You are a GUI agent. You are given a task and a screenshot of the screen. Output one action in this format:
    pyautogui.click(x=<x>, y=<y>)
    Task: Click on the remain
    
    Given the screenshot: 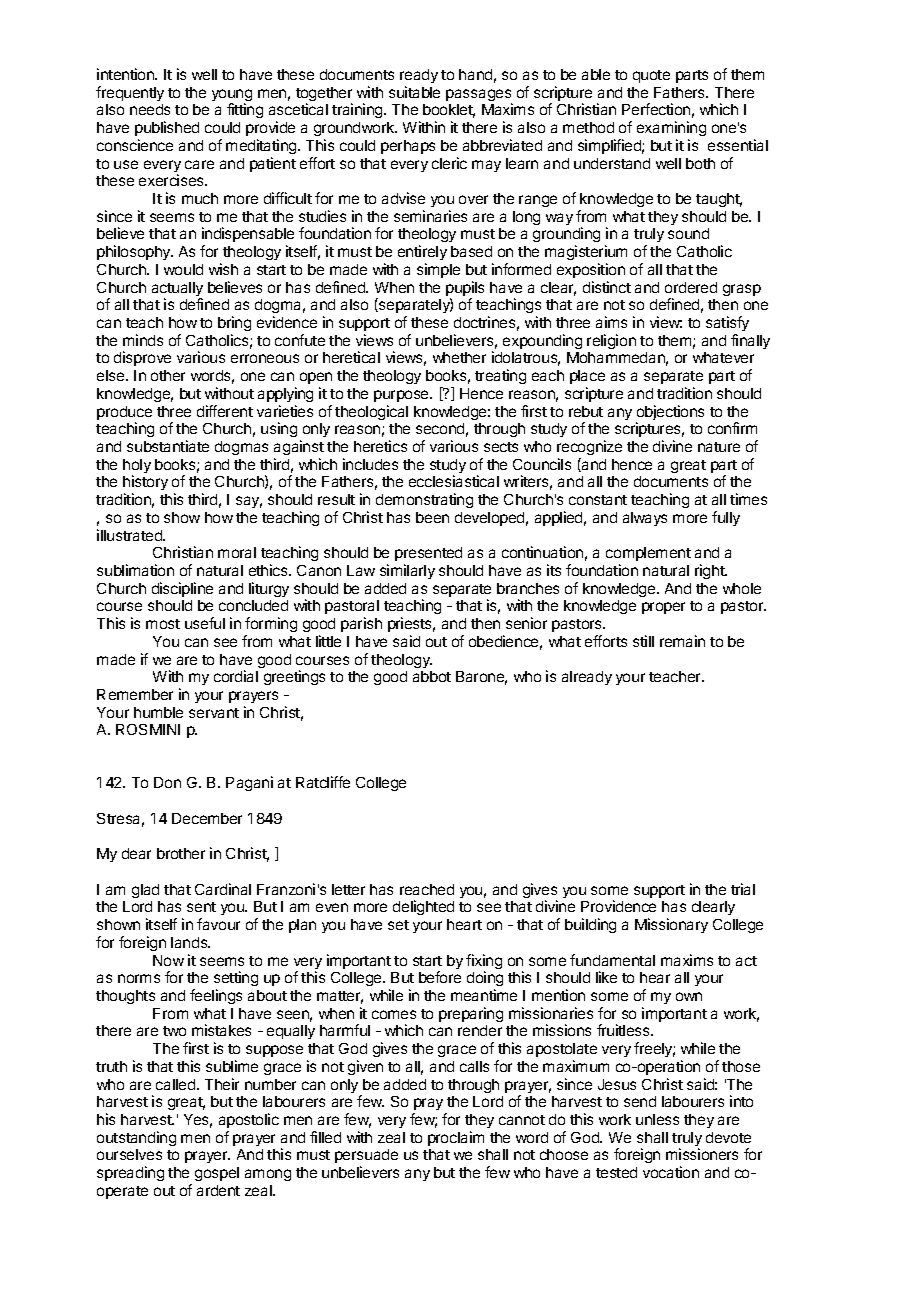 What is the action you would take?
    pyautogui.click(x=682, y=641)
